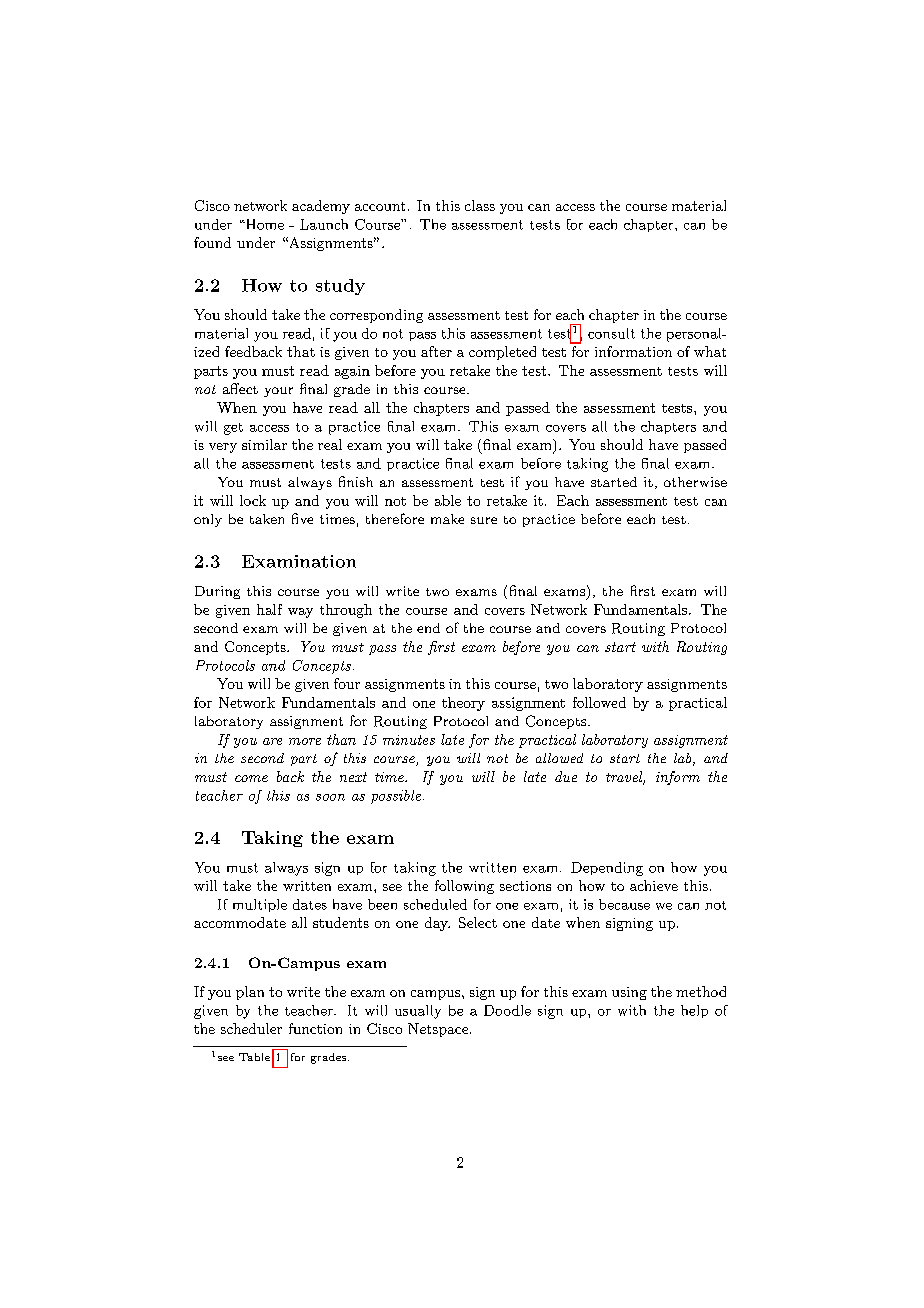 The image size is (924, 1308). I want to click on plan, so click(250, 993).
